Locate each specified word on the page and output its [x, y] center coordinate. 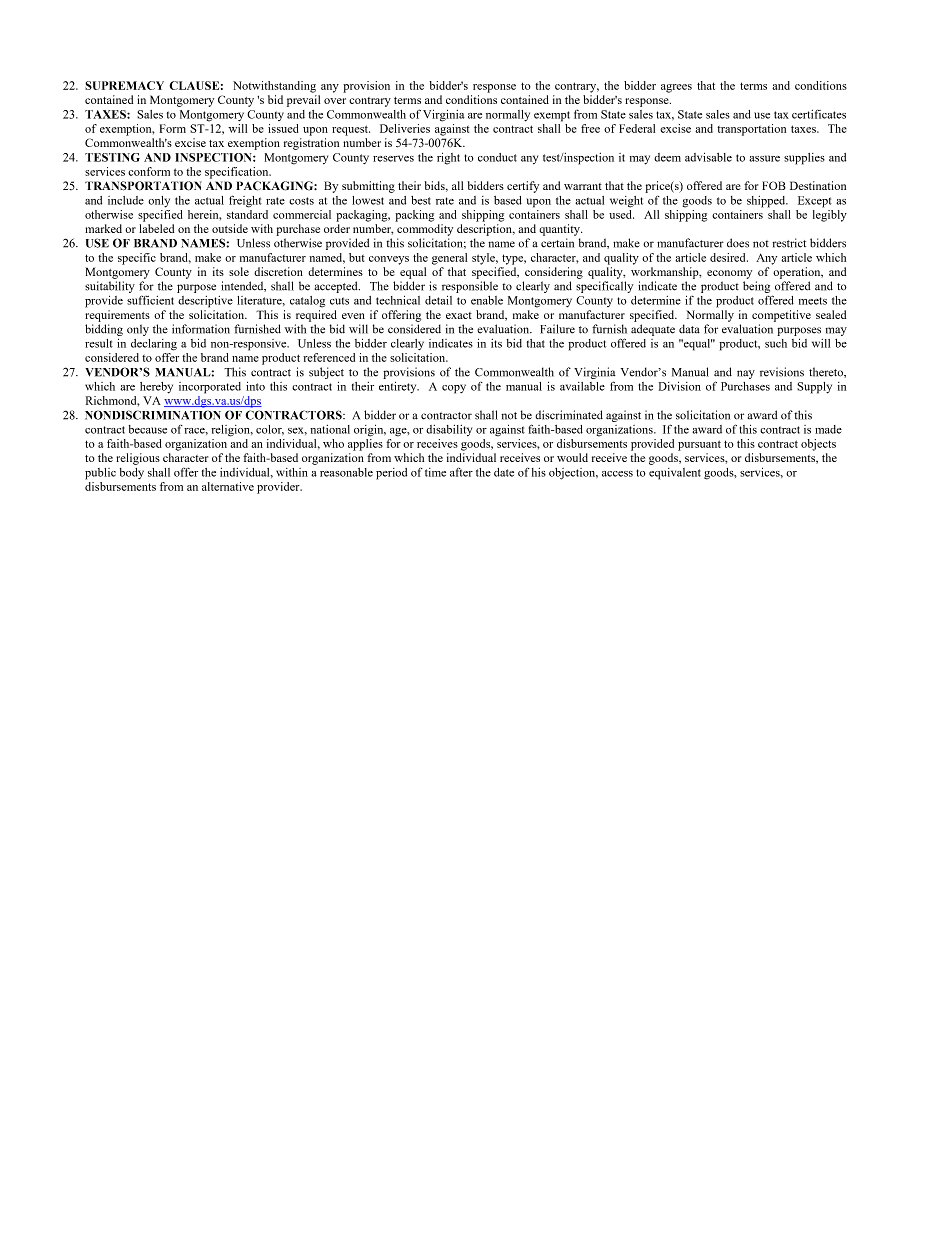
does [738, 243]
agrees [676, 88]
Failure [557, 329]
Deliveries [405, 128]
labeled [156, 228]
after [461, 472]
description [486, 230]
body [132, 473]
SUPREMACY [124, 85]
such [776, 343]
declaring [154, 345]
